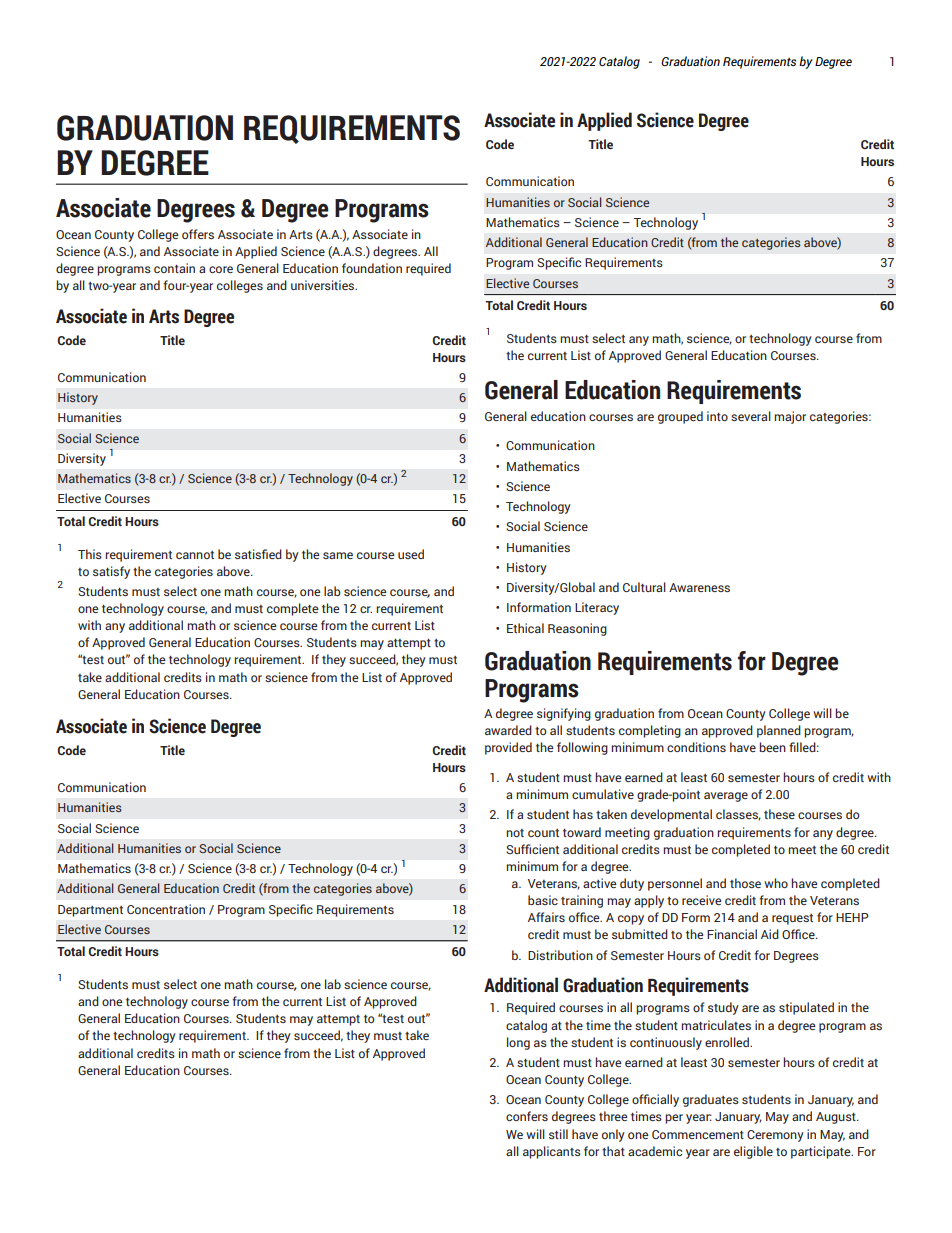 Image resolution: width=952 pixels, height=1233 pixels. What do you see at coordinates (166, 909) in the screenshot?
I see `Concentration` at bounding box center [166, 909].
